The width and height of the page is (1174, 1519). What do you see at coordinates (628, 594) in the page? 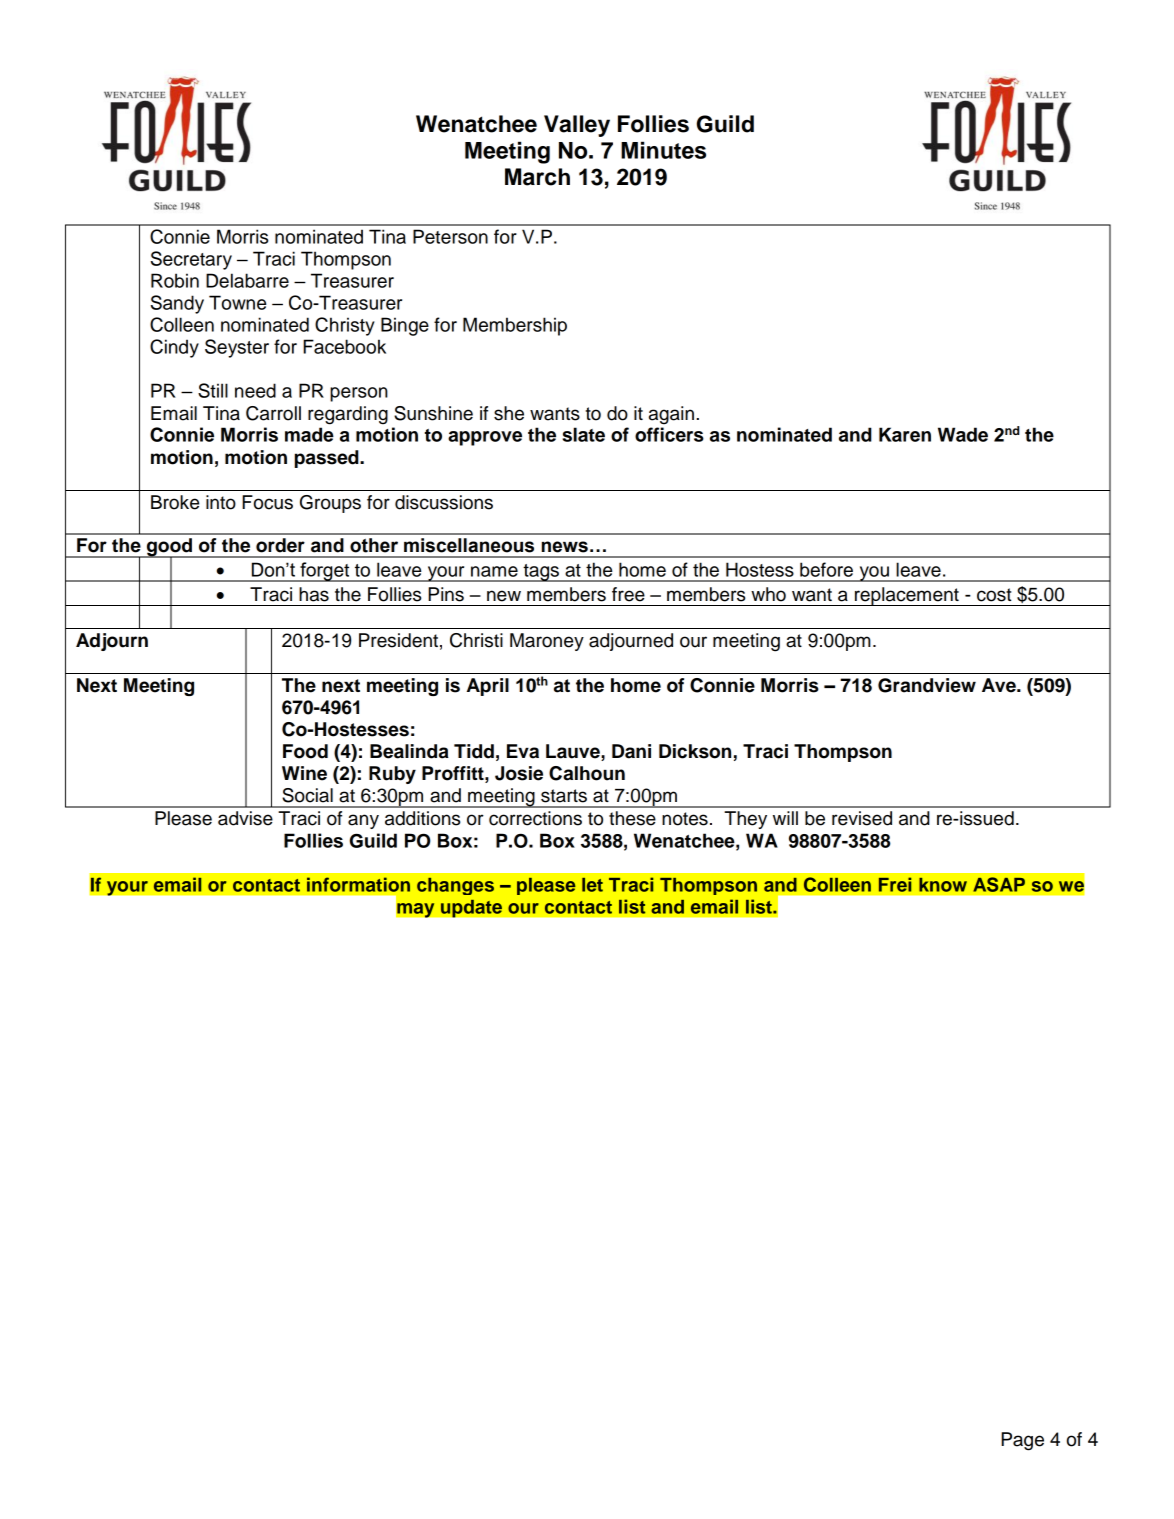
I see `free` at bounding box center [628, 594].
